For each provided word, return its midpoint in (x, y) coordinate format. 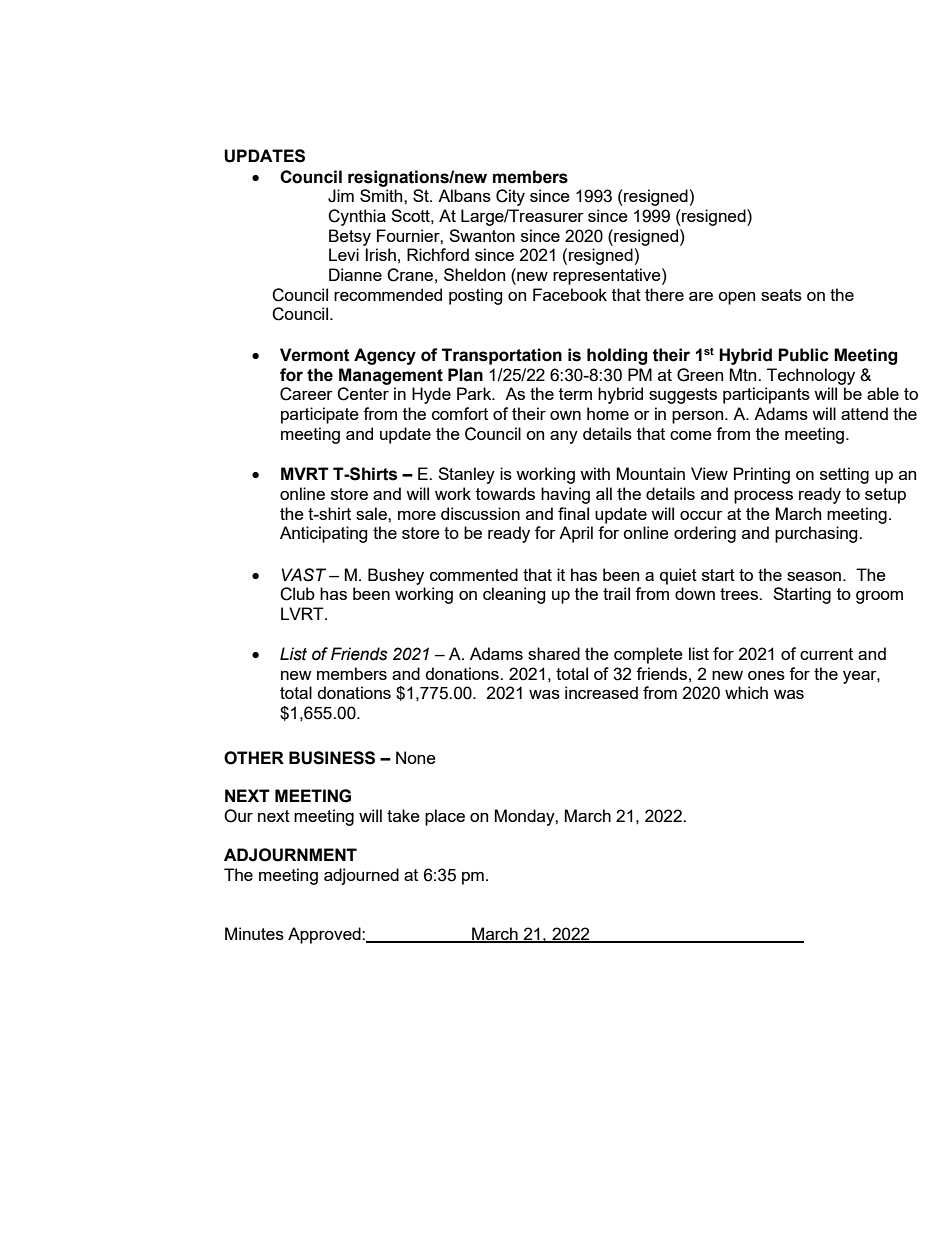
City (510, 197)
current (826, 654)
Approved (325, 935)
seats (781, 295)
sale (372, 513)
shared (554, 653)
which (746, 692)
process (763, 497)
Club (297, 594)
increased (601, 692)
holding (617, 356)
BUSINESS (332, 758)
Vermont (315, 355)
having (565, 495)
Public (803, 355)
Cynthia (357, 217)
